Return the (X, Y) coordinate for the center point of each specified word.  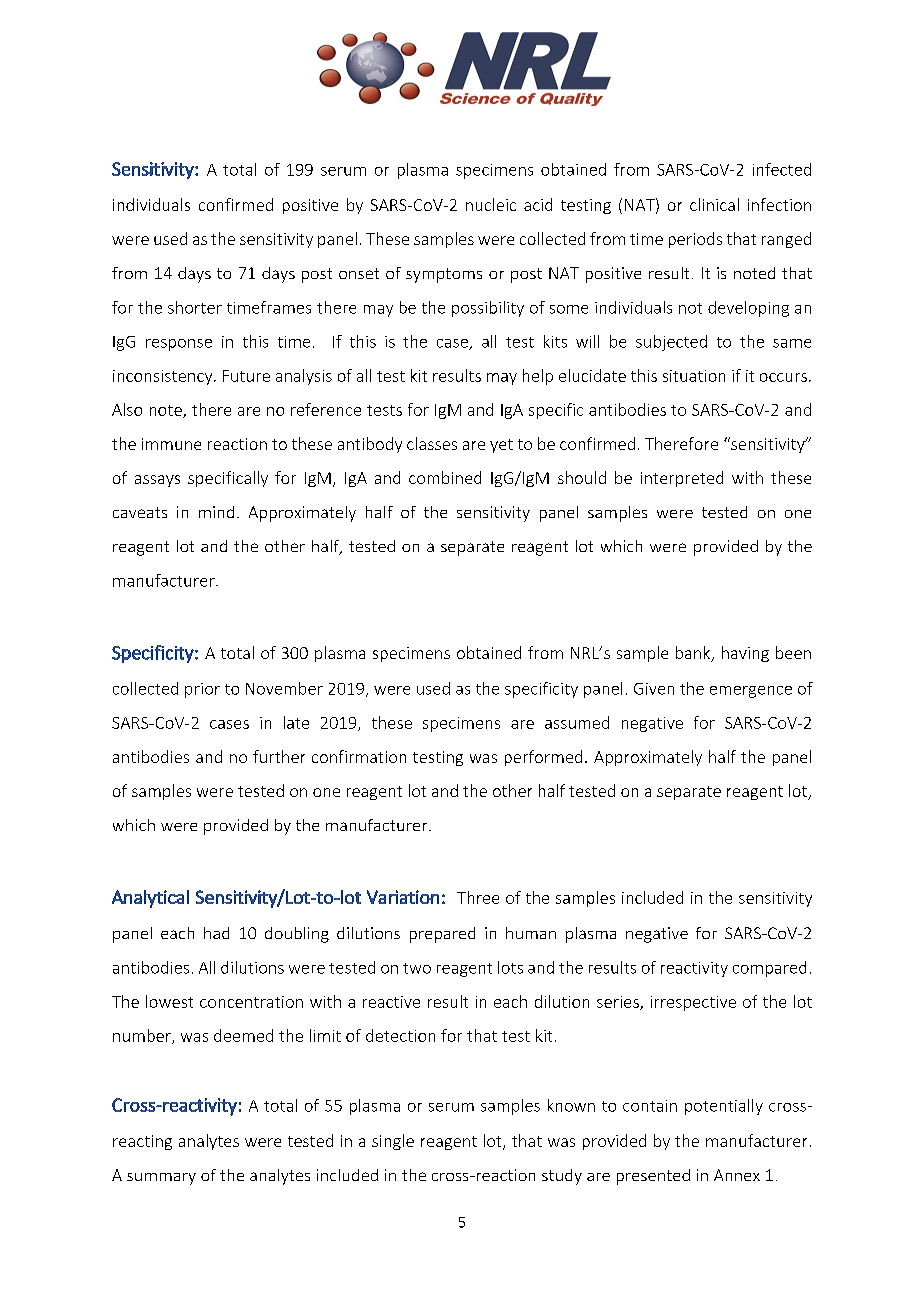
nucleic (491, 204)
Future (246, 376)
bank (694, 654)
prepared (442, 935)
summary (161, 1179)
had (216, 933)
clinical (714, 204)
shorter (195, 307)
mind (216, 512)
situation (694, 376)
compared (769, 969)
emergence (751, 692)
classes (432, 443)
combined (445, 477)
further (279, 756)
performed (543, 758)
